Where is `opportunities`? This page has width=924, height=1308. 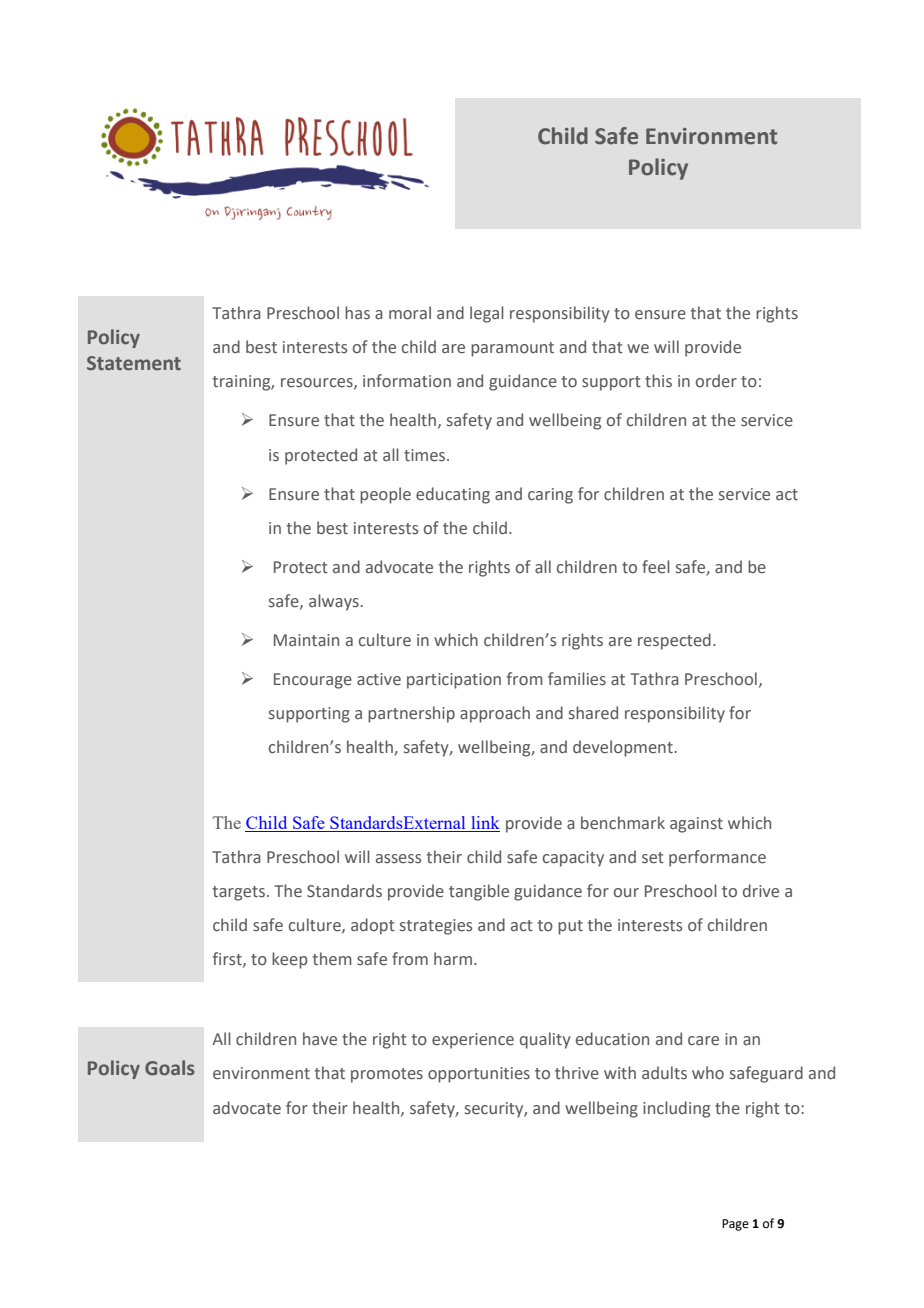
opportunities is located at coordinates (479, 1075).
